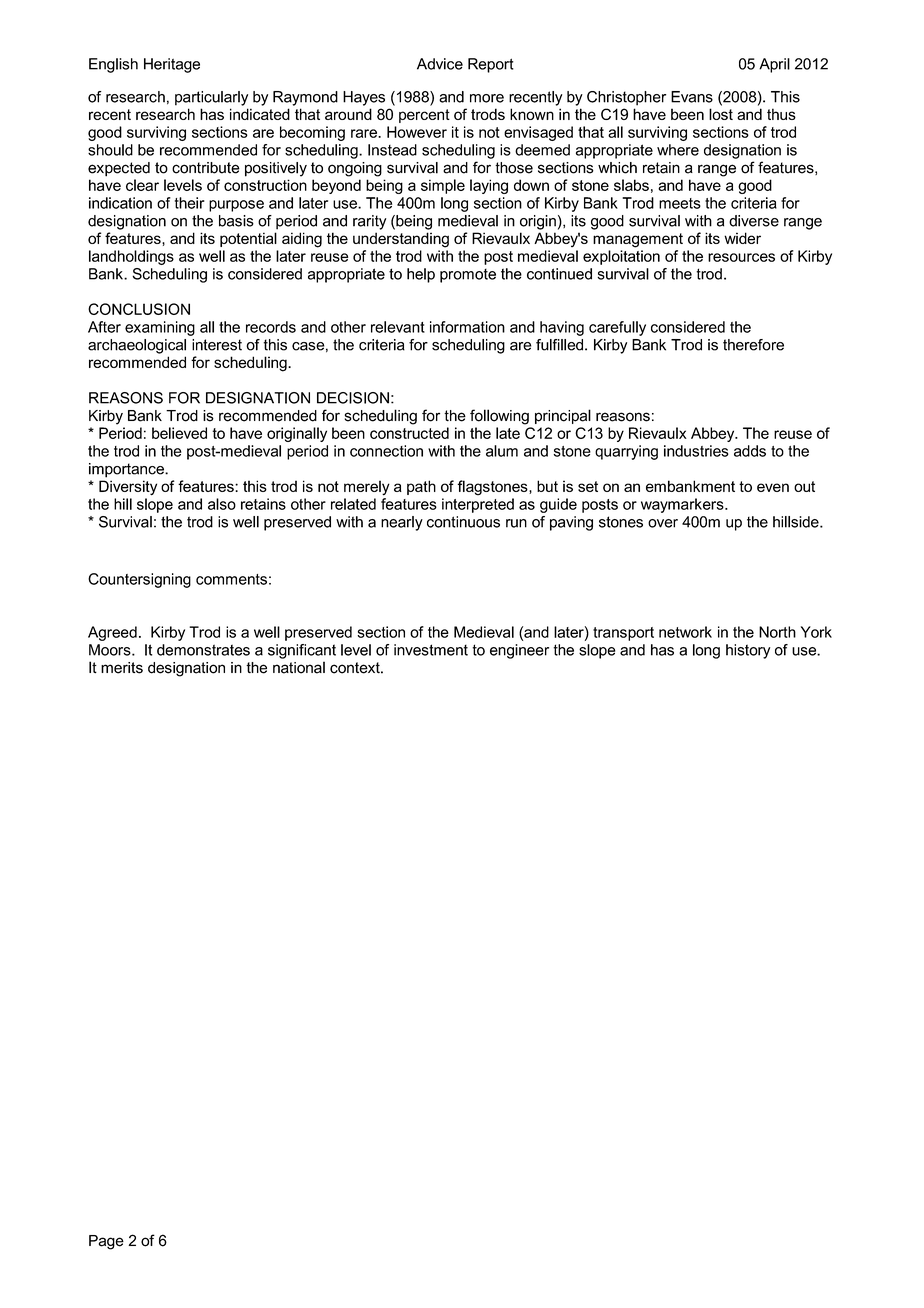 This document has width=924, height=1308. Describe the element at coordinates (122, 668) in the document. I see `merits` at that location.
